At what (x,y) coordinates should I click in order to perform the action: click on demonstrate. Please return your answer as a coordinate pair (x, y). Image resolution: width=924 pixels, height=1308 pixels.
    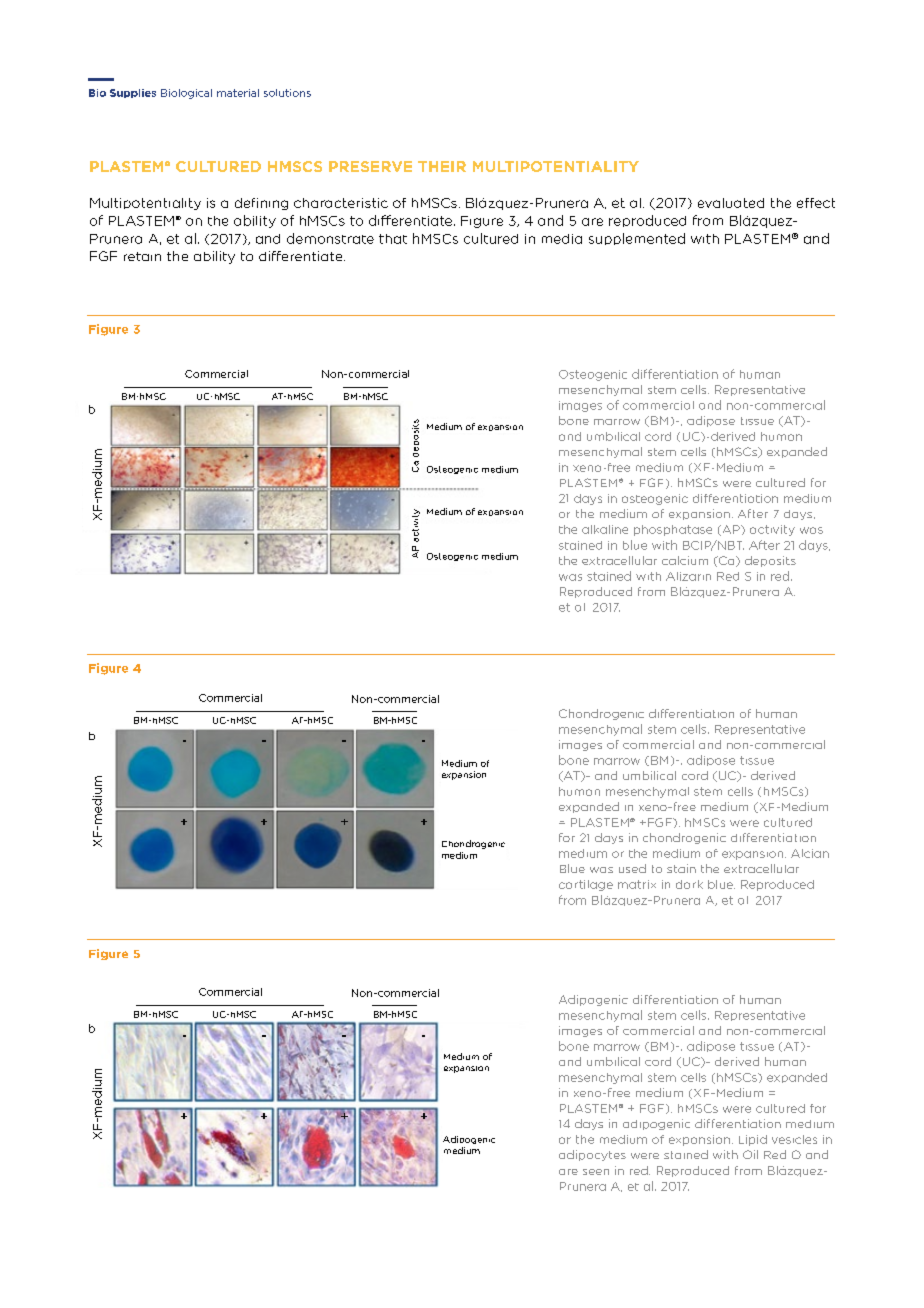
    Looking at the image, I should click on (330, 238).
